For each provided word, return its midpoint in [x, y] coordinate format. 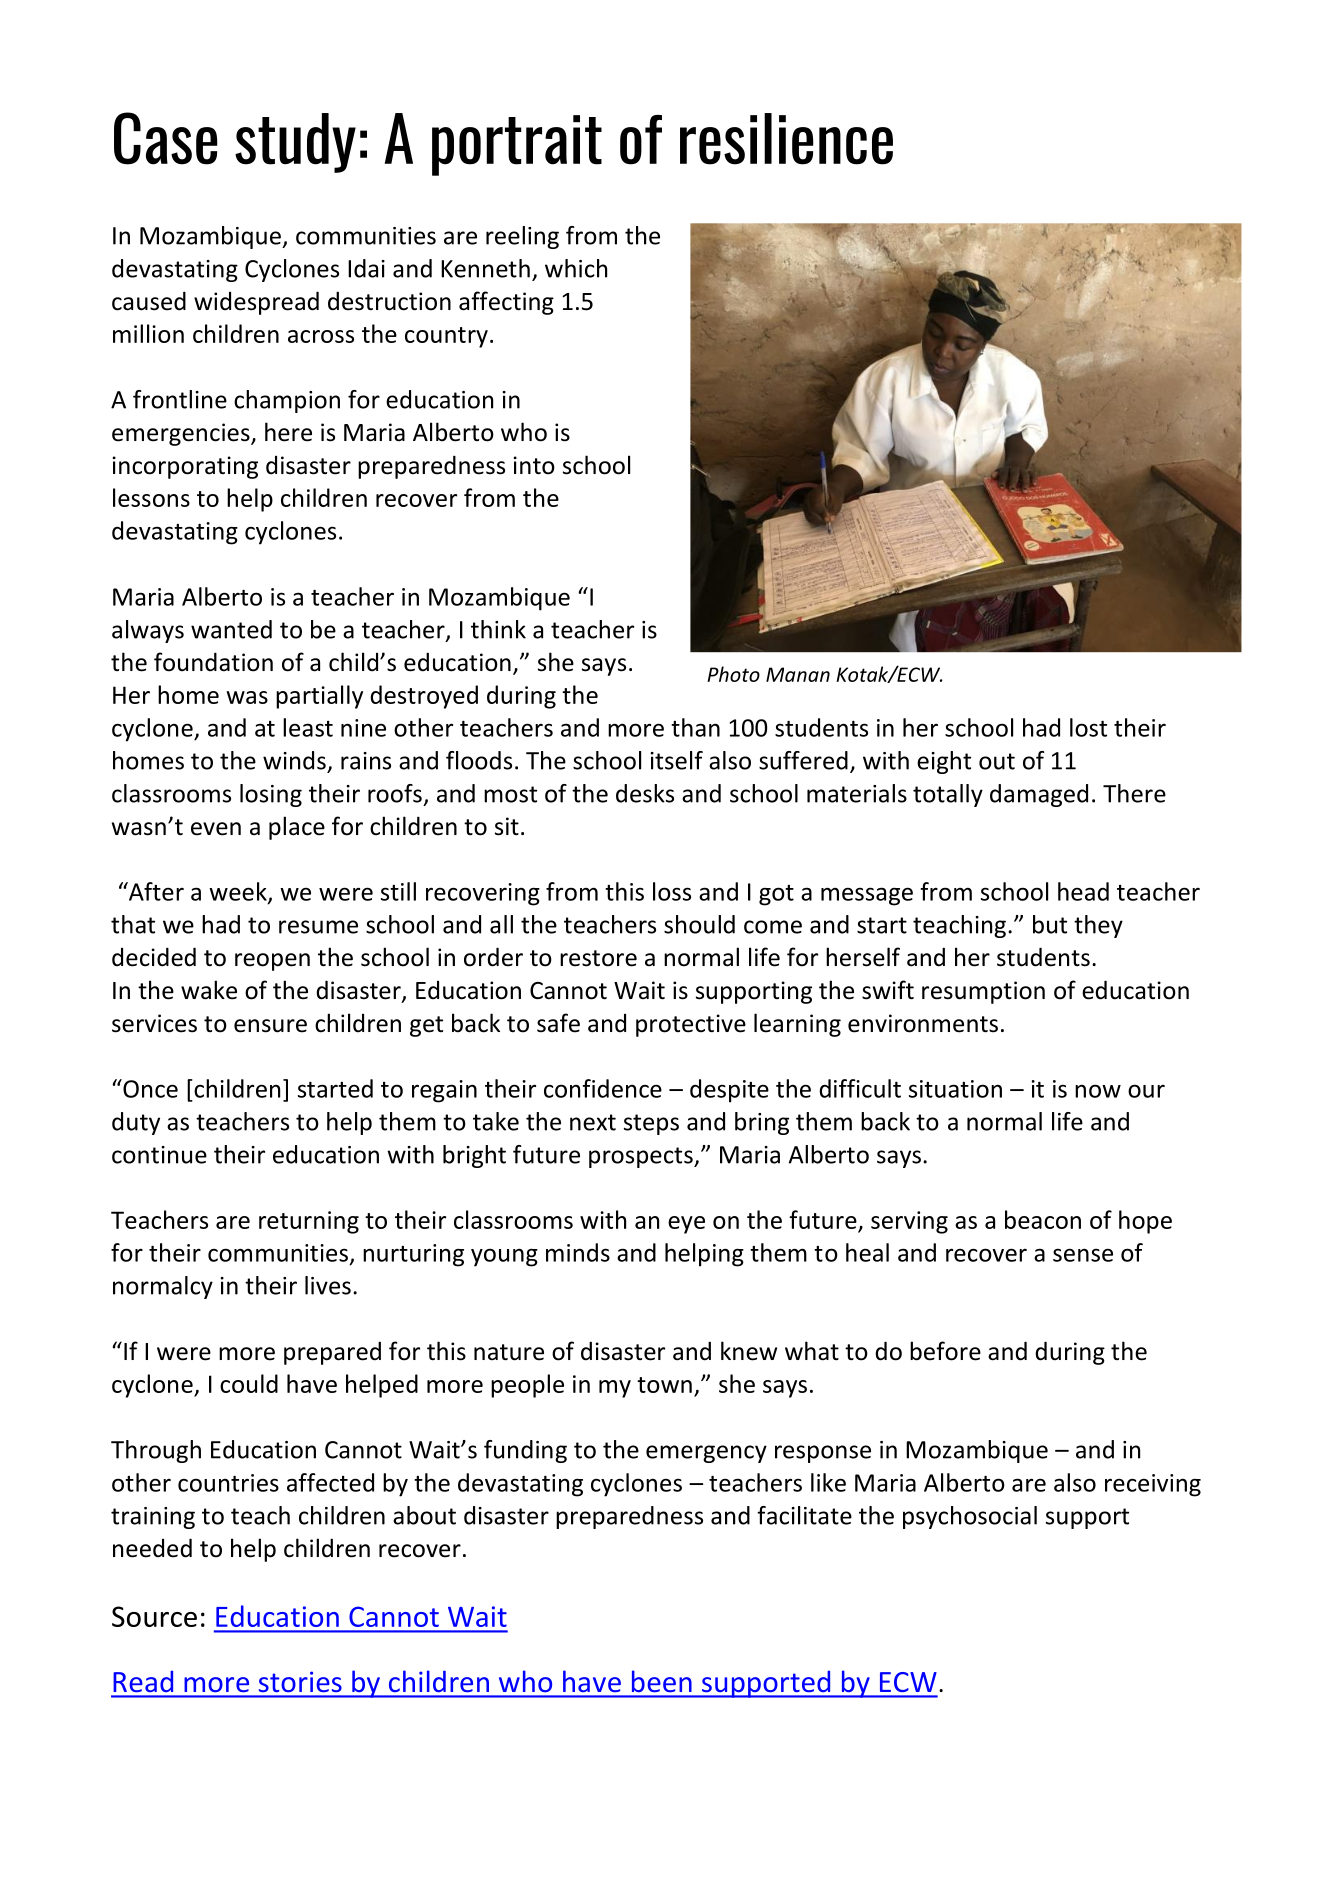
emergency [706, 1454]
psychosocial [970, 1517]
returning [309, 1222]
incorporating [185, 467]
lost [1088, 727]
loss [672, 891]
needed [152, 1548]
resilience [786, 139]
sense [1083, 1255]
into [534, 465]
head [1083, 891]
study [295, 143]
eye [686, 1225]
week [239, 892]
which [576, 268]
